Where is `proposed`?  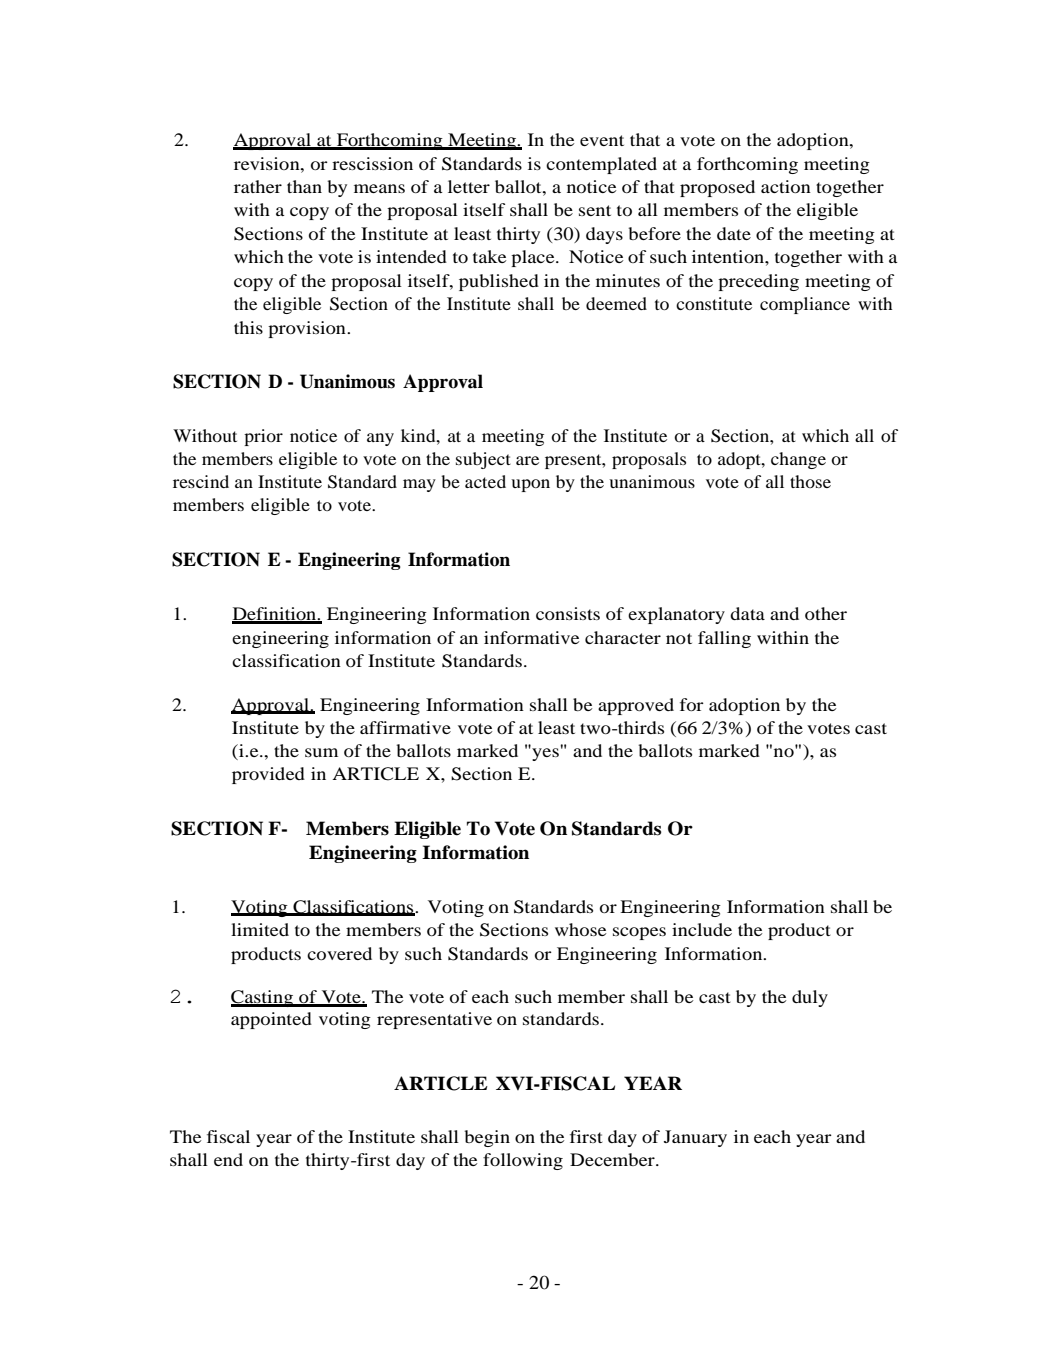
proposed is located at coordinates (717, 188).
